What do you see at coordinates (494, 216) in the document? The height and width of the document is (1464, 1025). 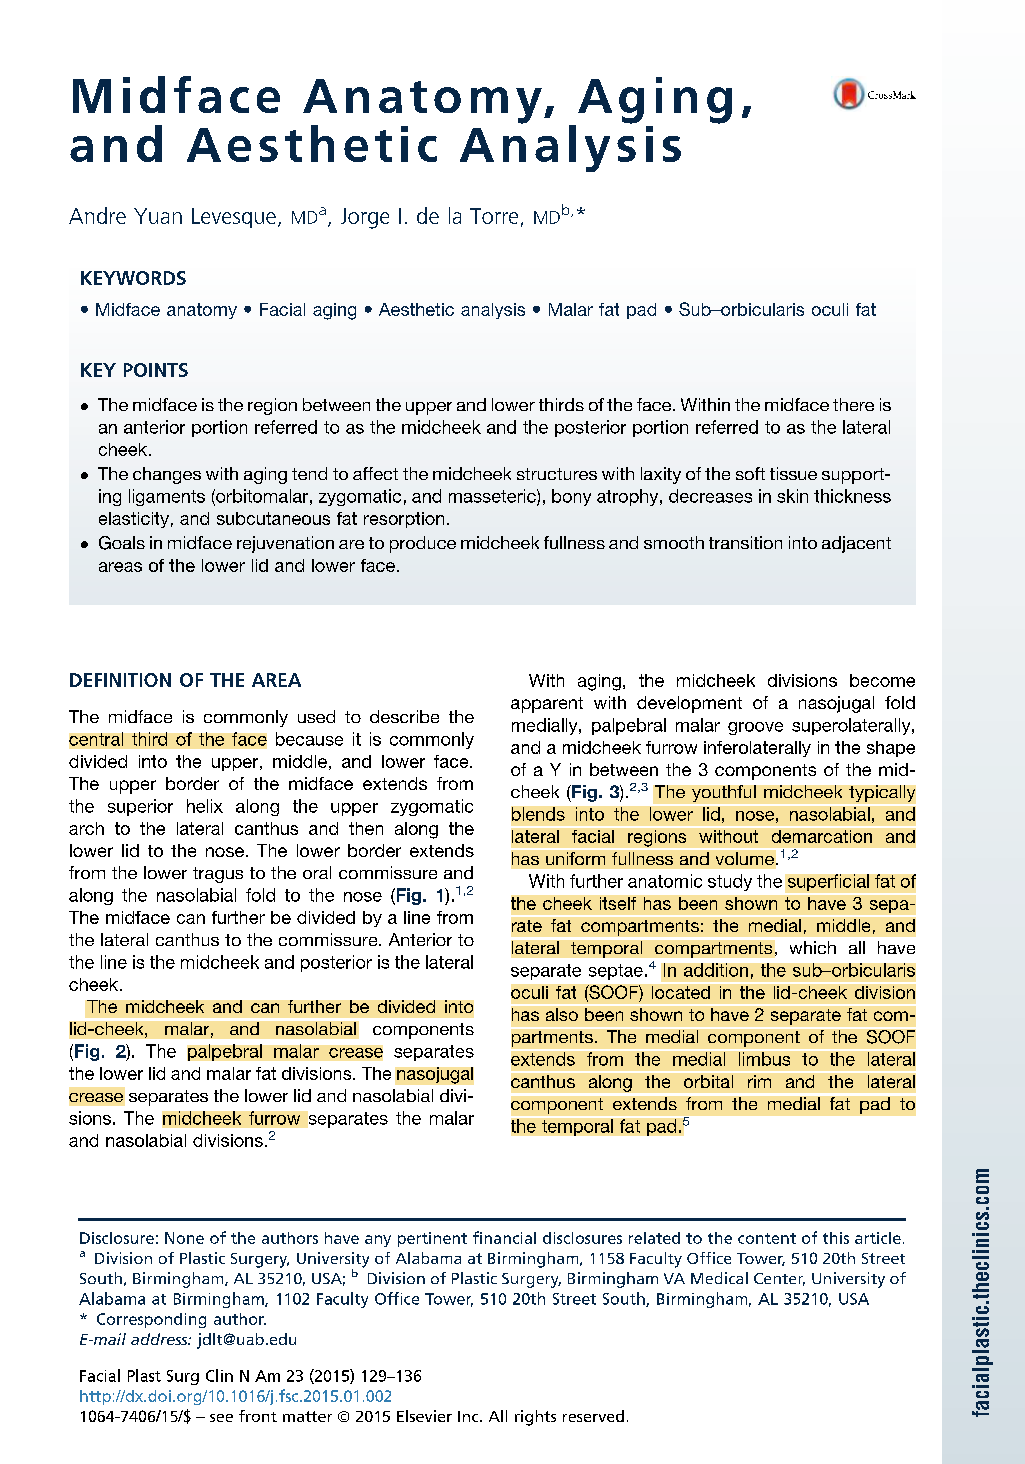 I see `Torre` at bounding box center [494, 216].
